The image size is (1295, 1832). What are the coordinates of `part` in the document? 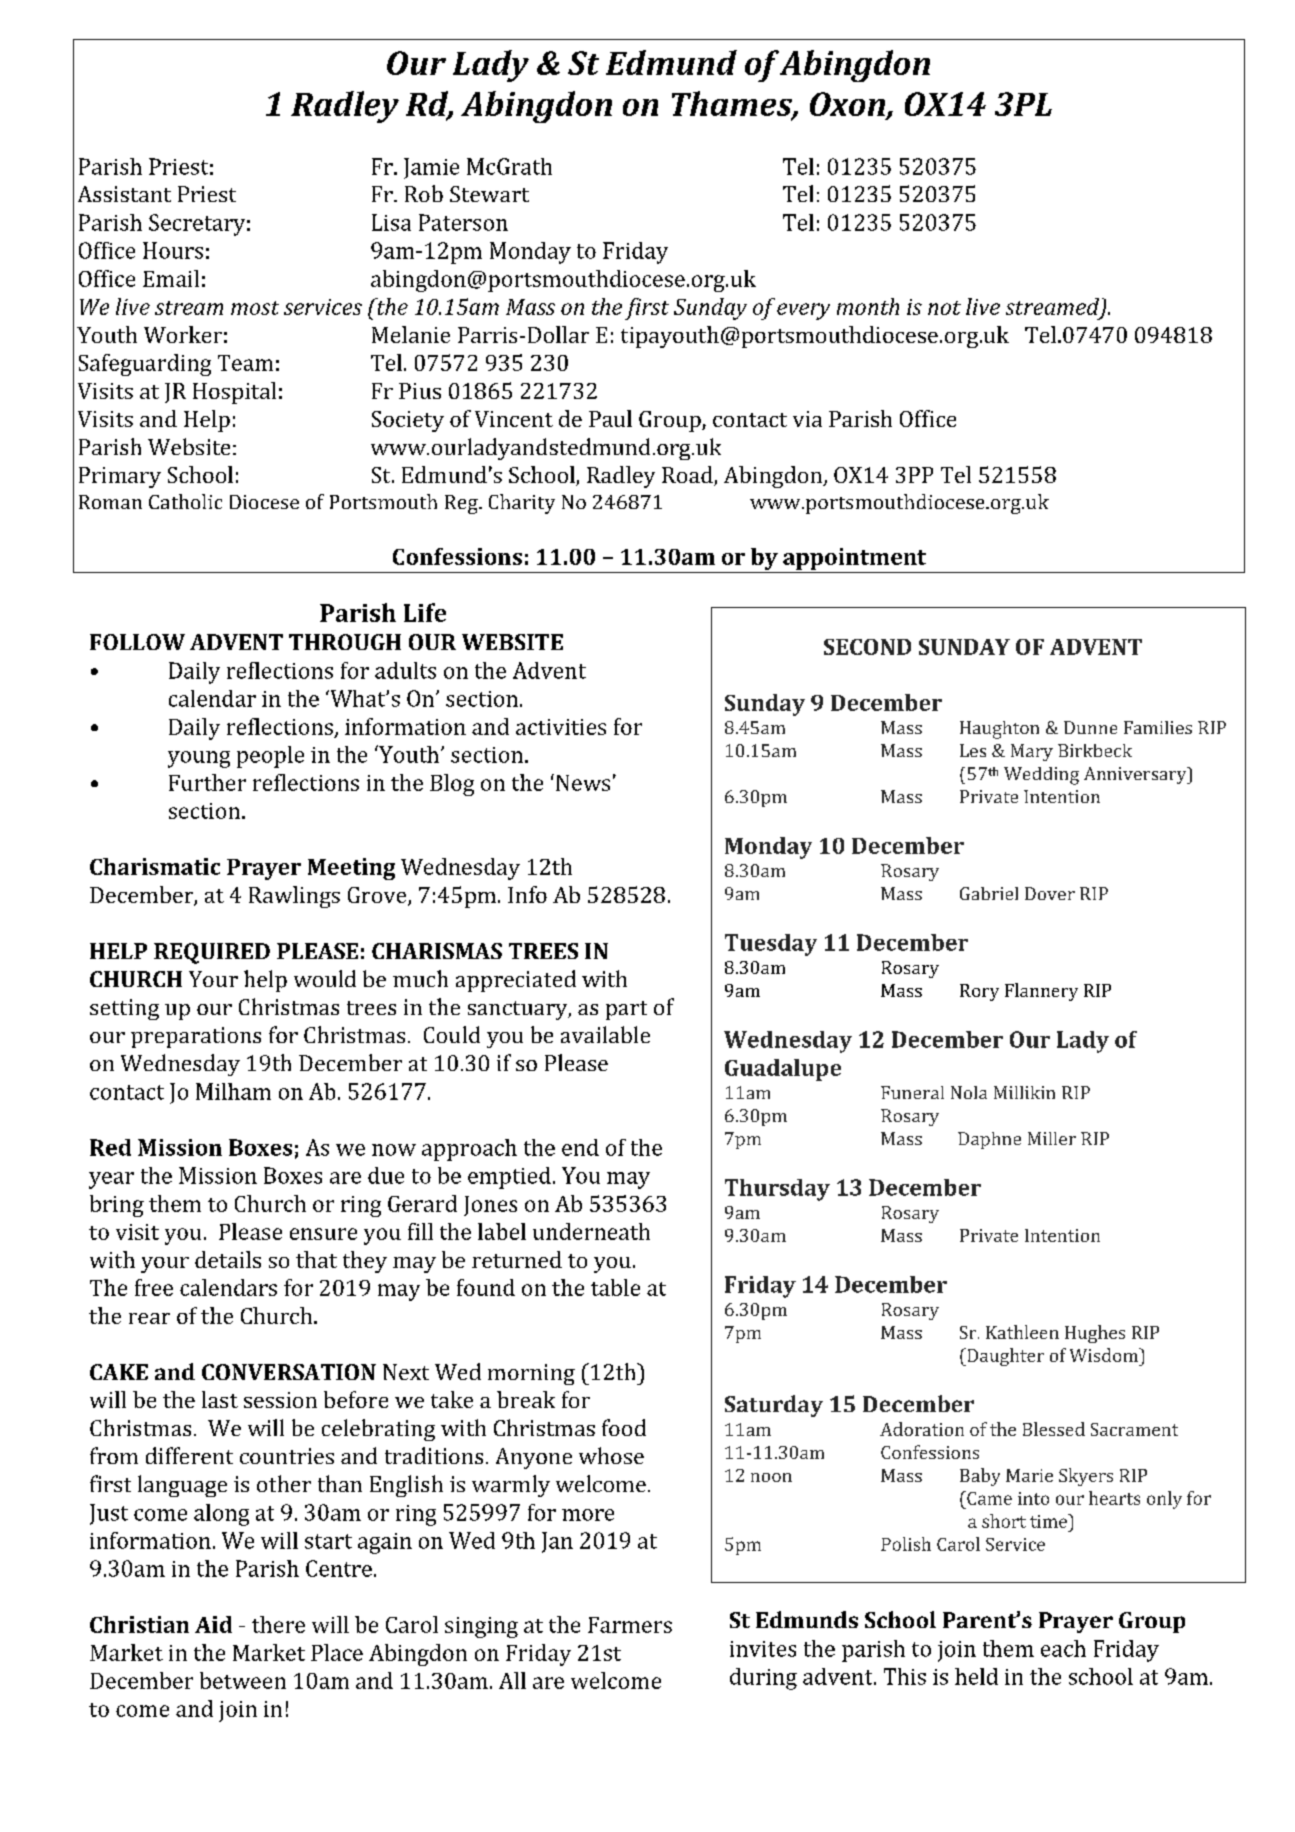 It's located at (626, 1010).
